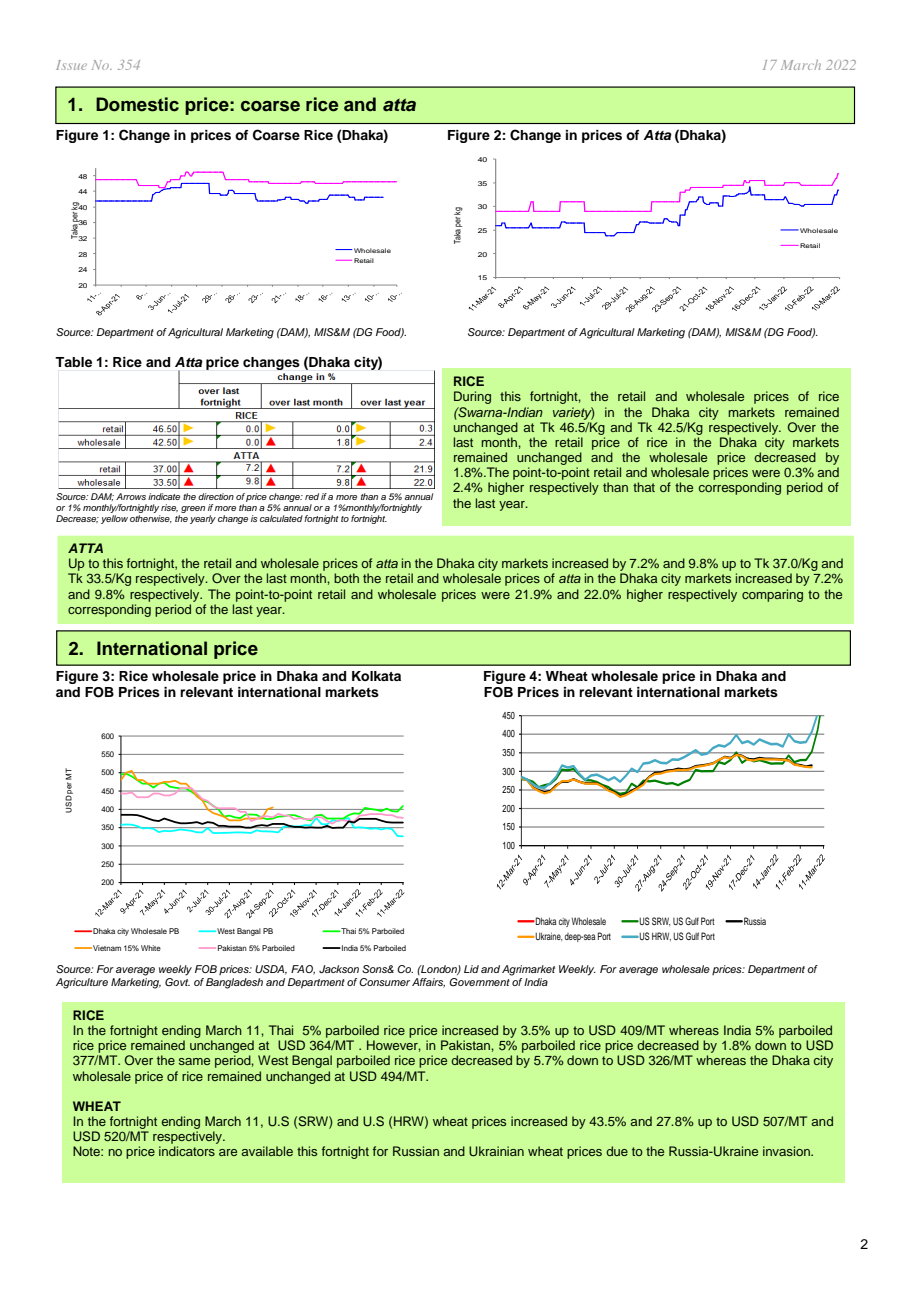 This screenshot has height=1308, width=924. Describe the element at coordinates (376, 676) in the screenshot. I see `Kolkata` at that location.
